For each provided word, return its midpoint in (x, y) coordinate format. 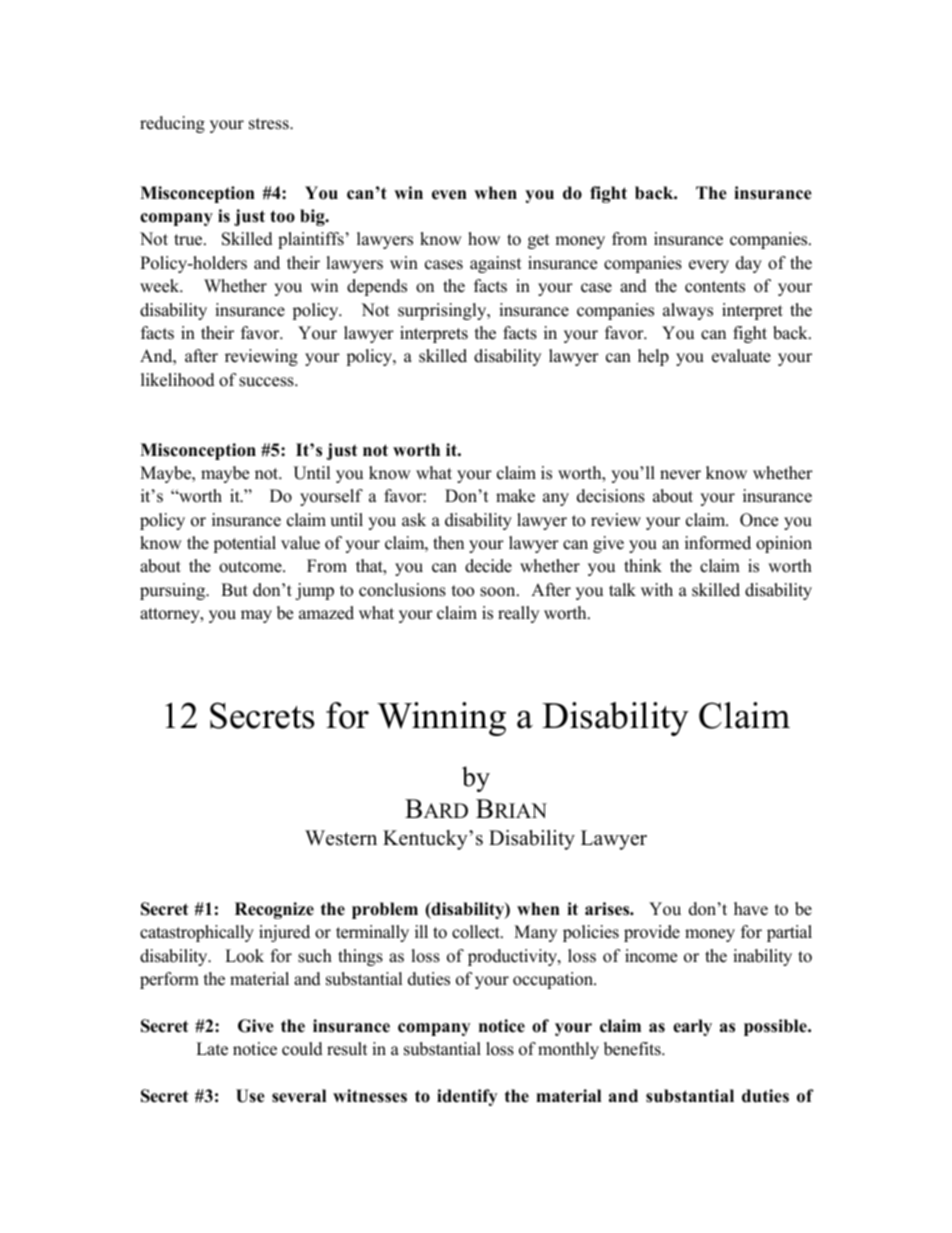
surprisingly (443, 311)
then (448, 543)
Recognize (274, 910)
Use (250, 1096)
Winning (441, 719)
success (267, 382)
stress (270, 124)
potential (244, 544)
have (751, 909)
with (657, 589)
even (449, 195)
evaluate (741, 356)
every (709, 266)
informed (718, 543)
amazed (326, 613)
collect (477, 932)
